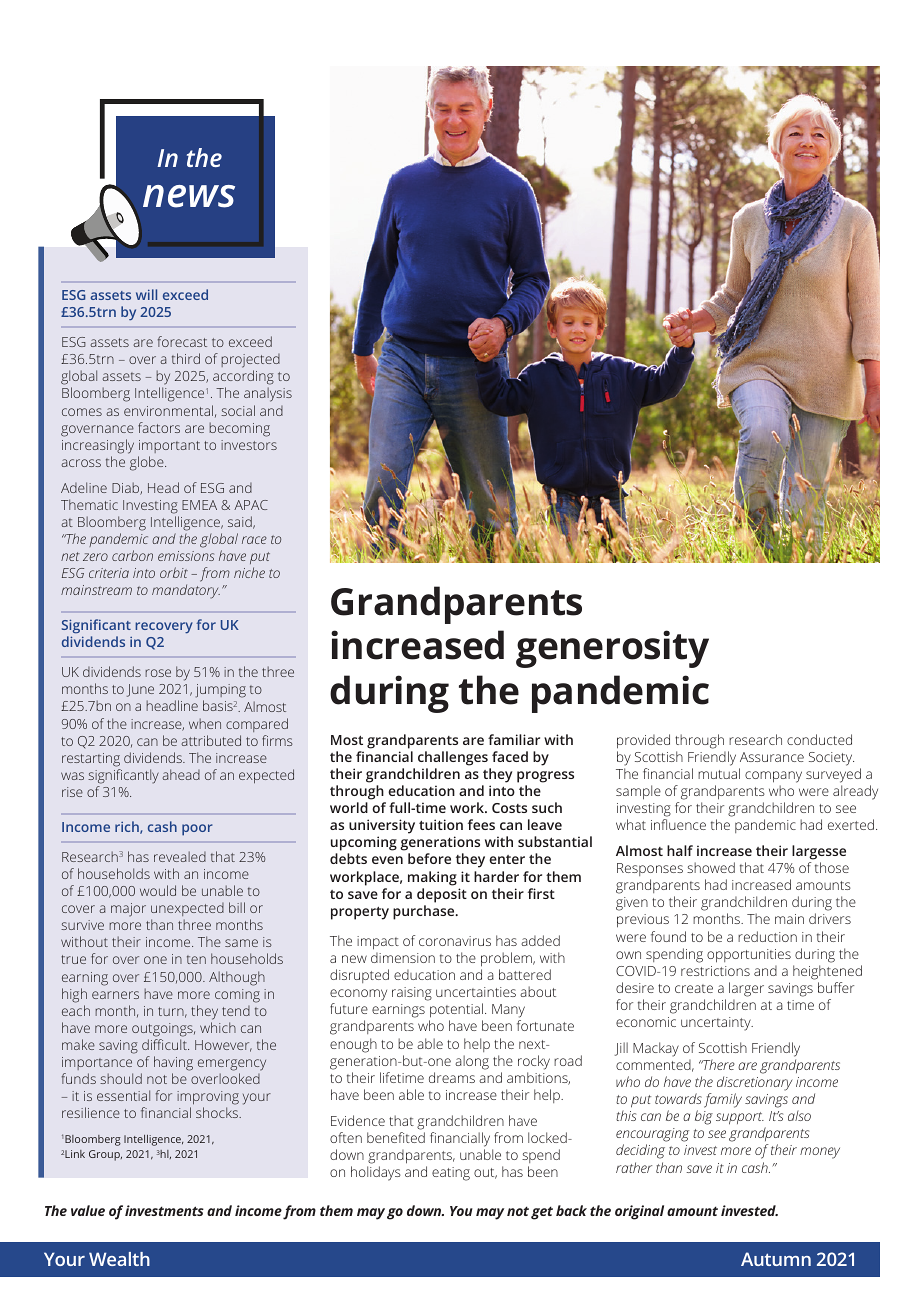 This screenshot has height=1308, width=924. I want to click on showed, so click(711, 867).
